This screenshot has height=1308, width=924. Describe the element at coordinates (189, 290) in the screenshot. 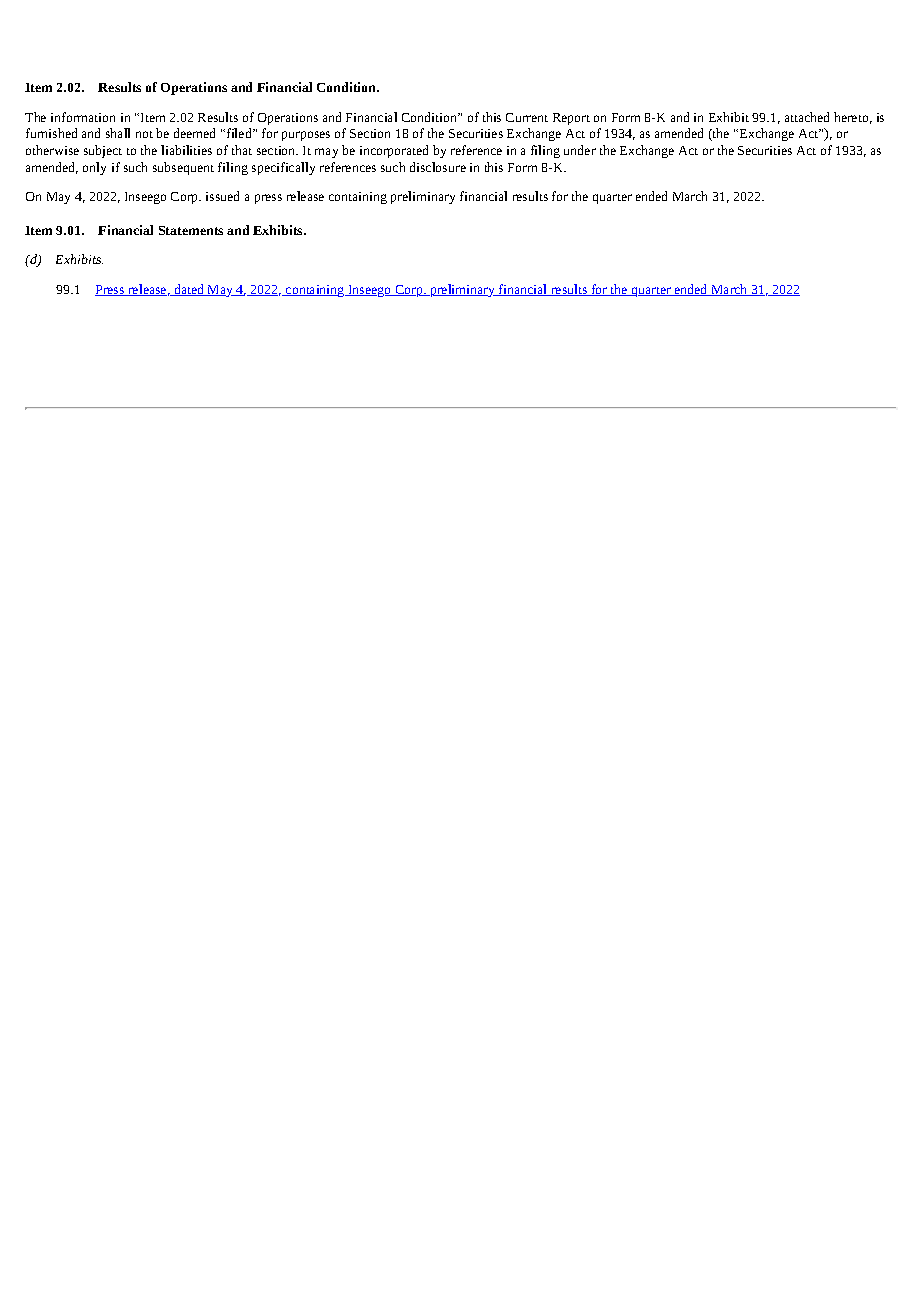

I see `dated` at that location.
